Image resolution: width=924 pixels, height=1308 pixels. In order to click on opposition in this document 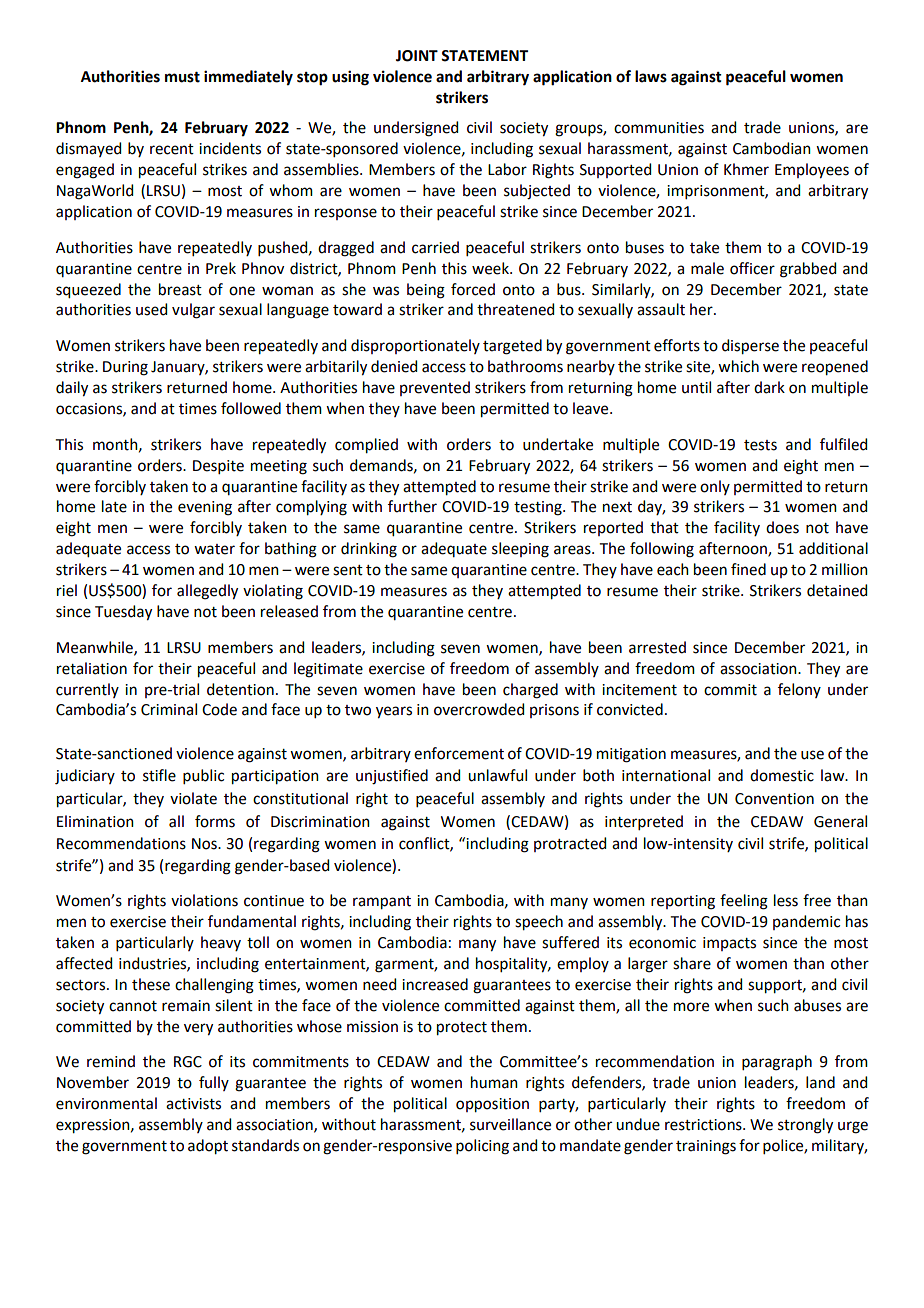, I will do `click(492, 1105)`.
